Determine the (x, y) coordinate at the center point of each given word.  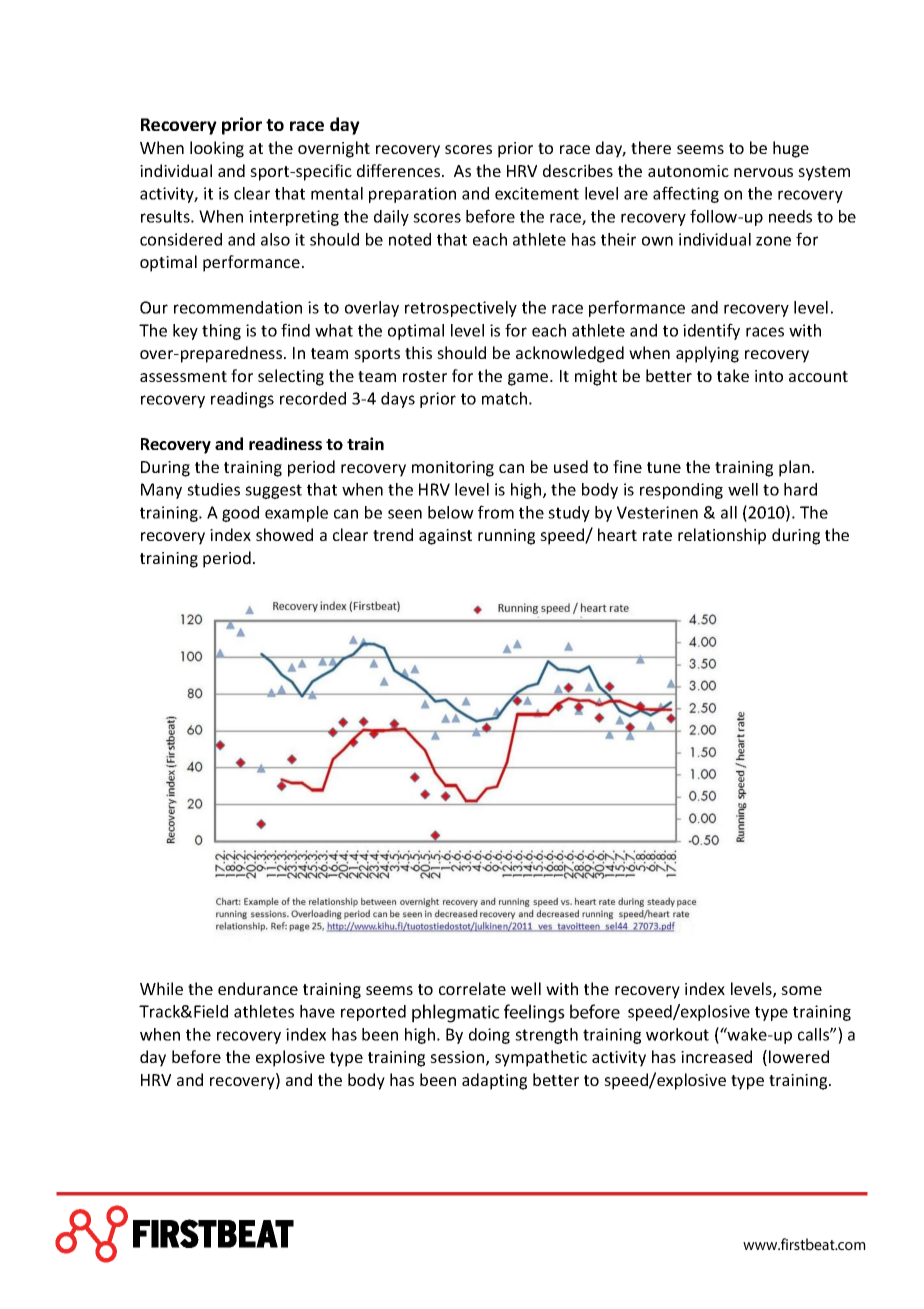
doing (489, 1036)
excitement (537, 193)
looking (217, 149)
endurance (258, 988)
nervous (763, 172)
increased (716, 1056)
